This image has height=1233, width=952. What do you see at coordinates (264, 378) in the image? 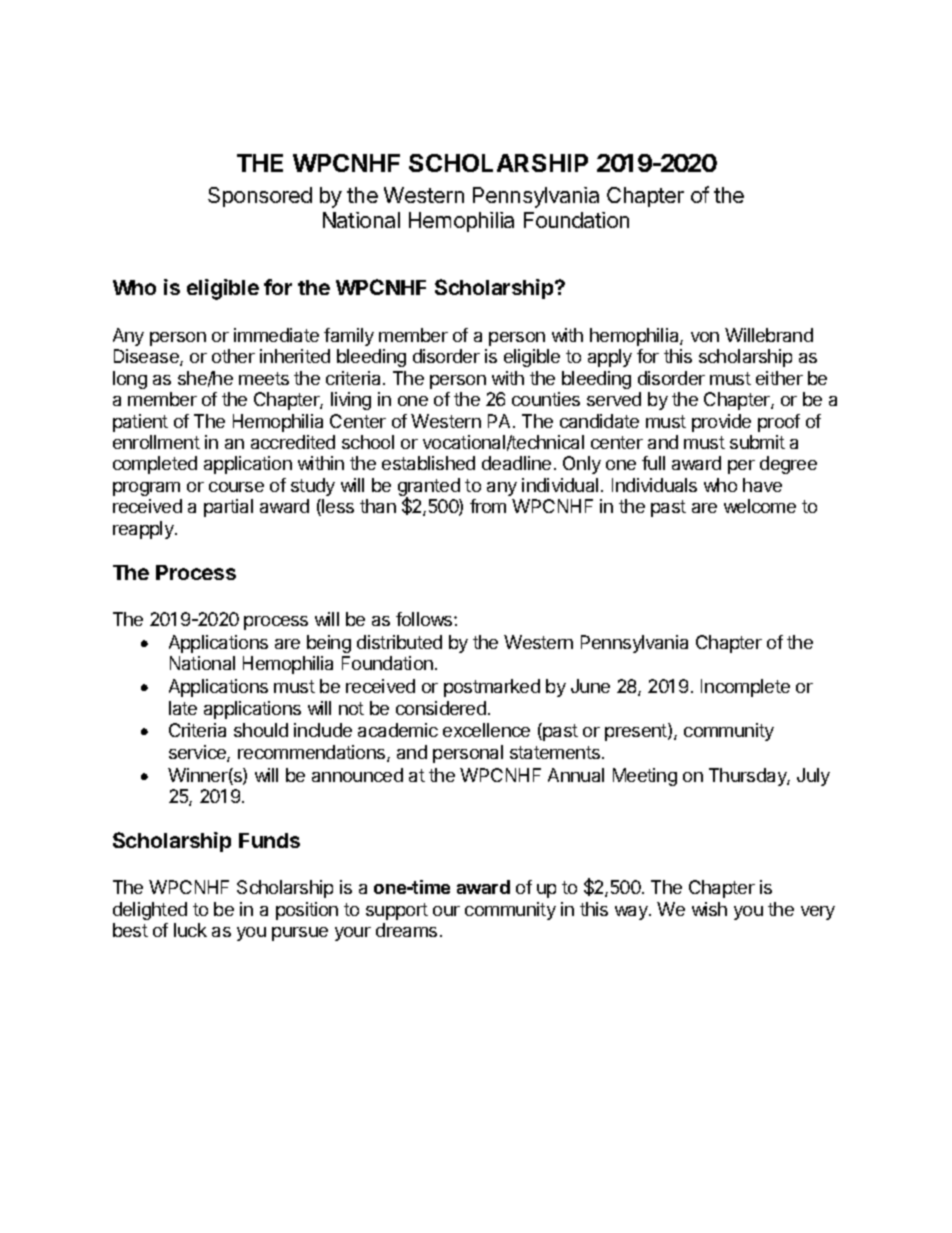
I see `meets` at bounding box center [264, 378].
